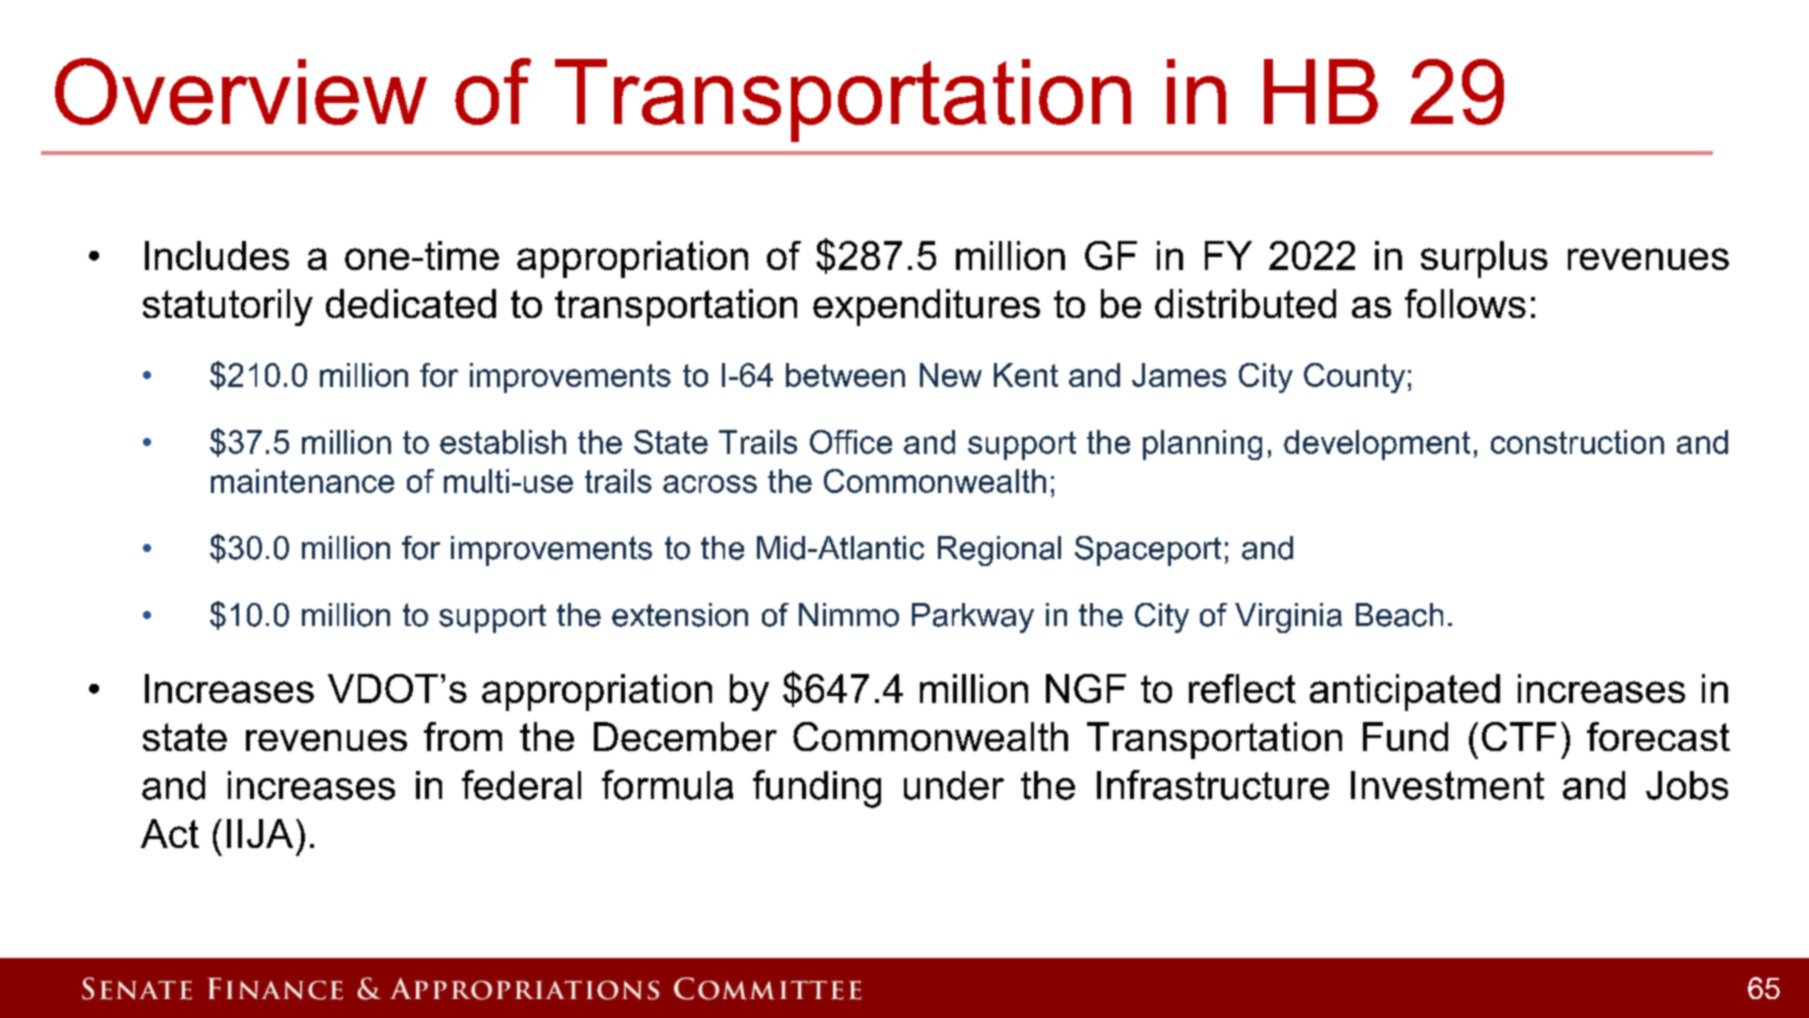 The height and width of the document is (1018, 1809). Describe the element at coordinates (954, 785) in the document. I see `under` at that location.
